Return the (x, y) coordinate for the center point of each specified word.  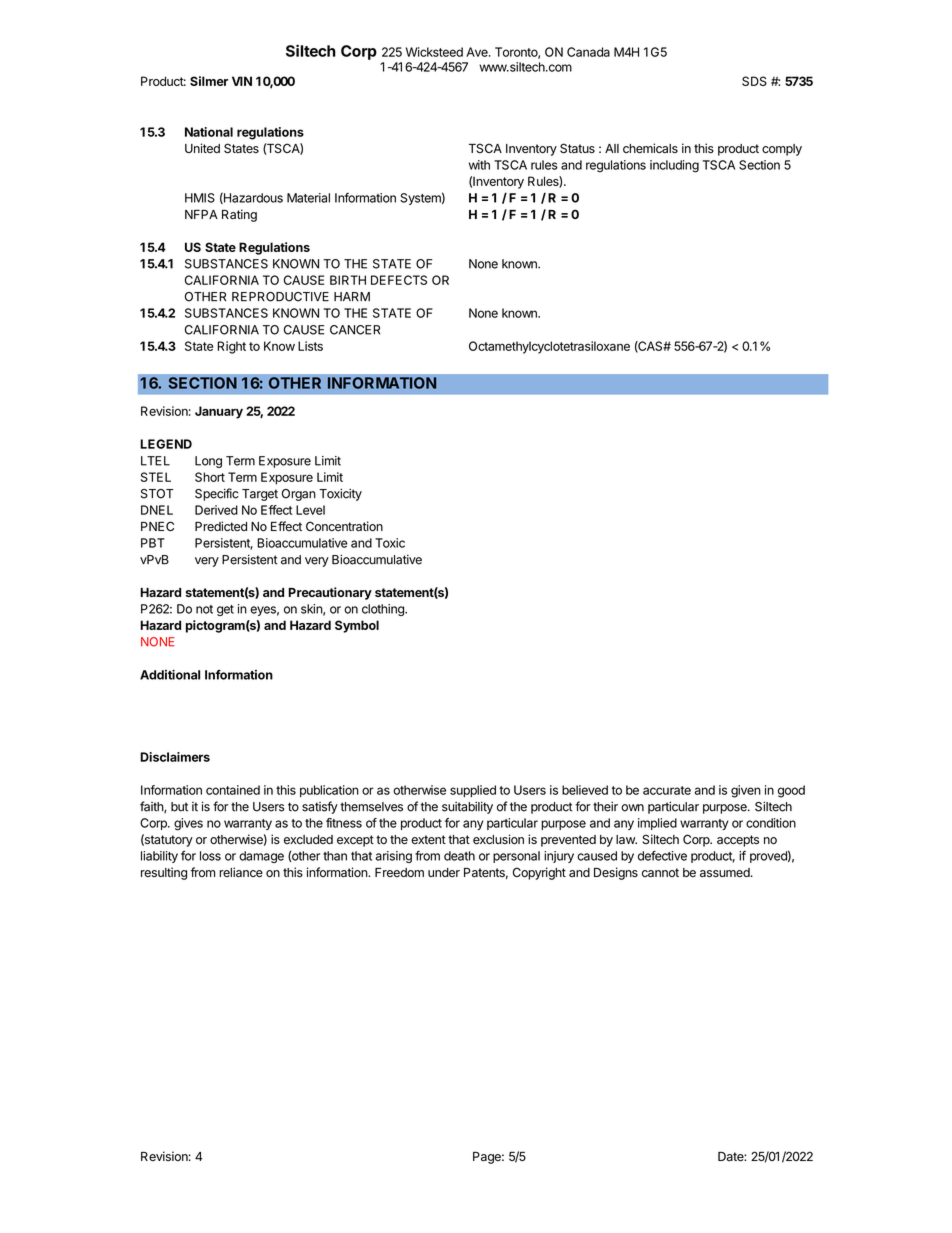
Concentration (344, 526)
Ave (478, 52)
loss (210, 856)
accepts (738, 841)
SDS (754, 81)
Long (208, 462)
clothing (384, 610)
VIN (242, 81)
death (459, 856)
